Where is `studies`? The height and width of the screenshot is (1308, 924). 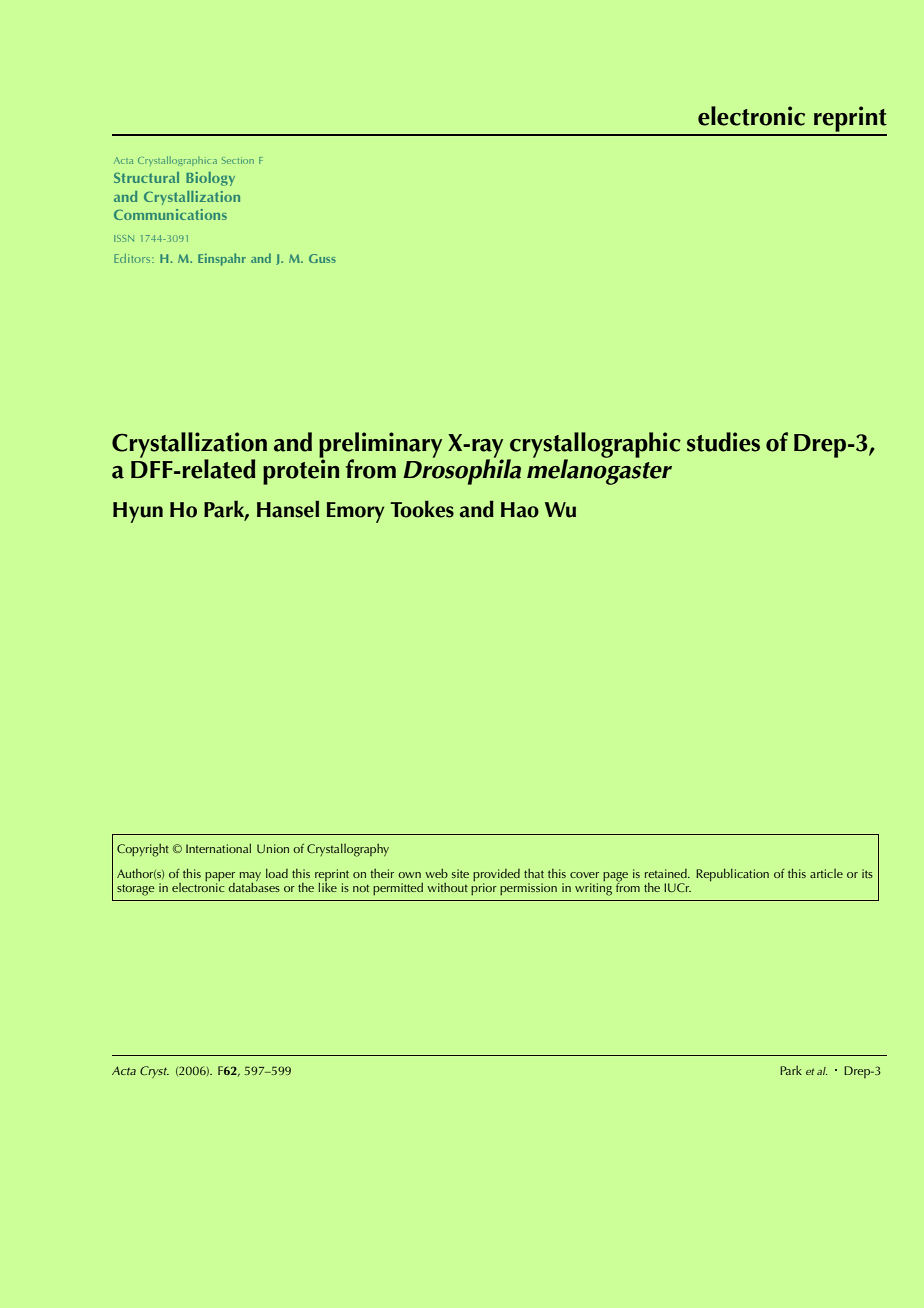 studies is located at coordinates (723, 442).
